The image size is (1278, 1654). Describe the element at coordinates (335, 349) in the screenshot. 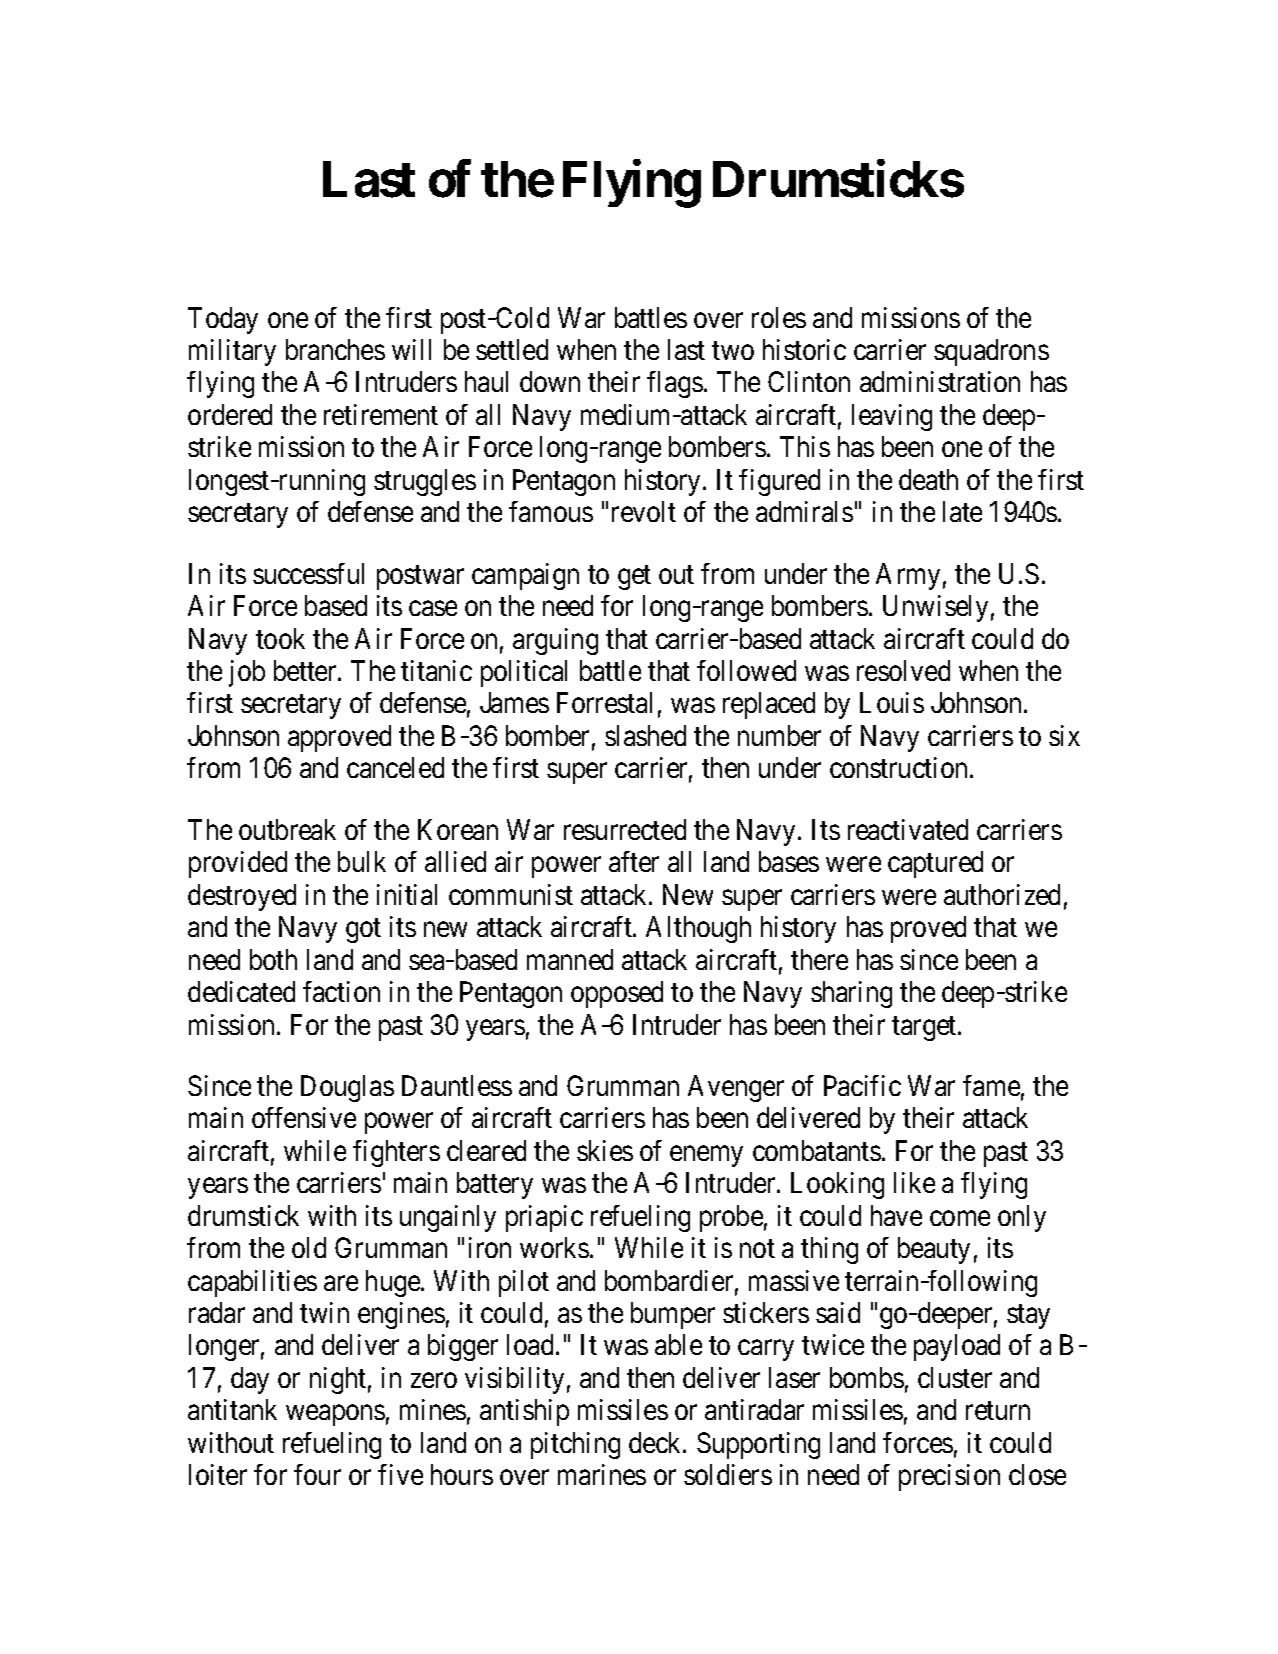

I see `branches` at that location.
